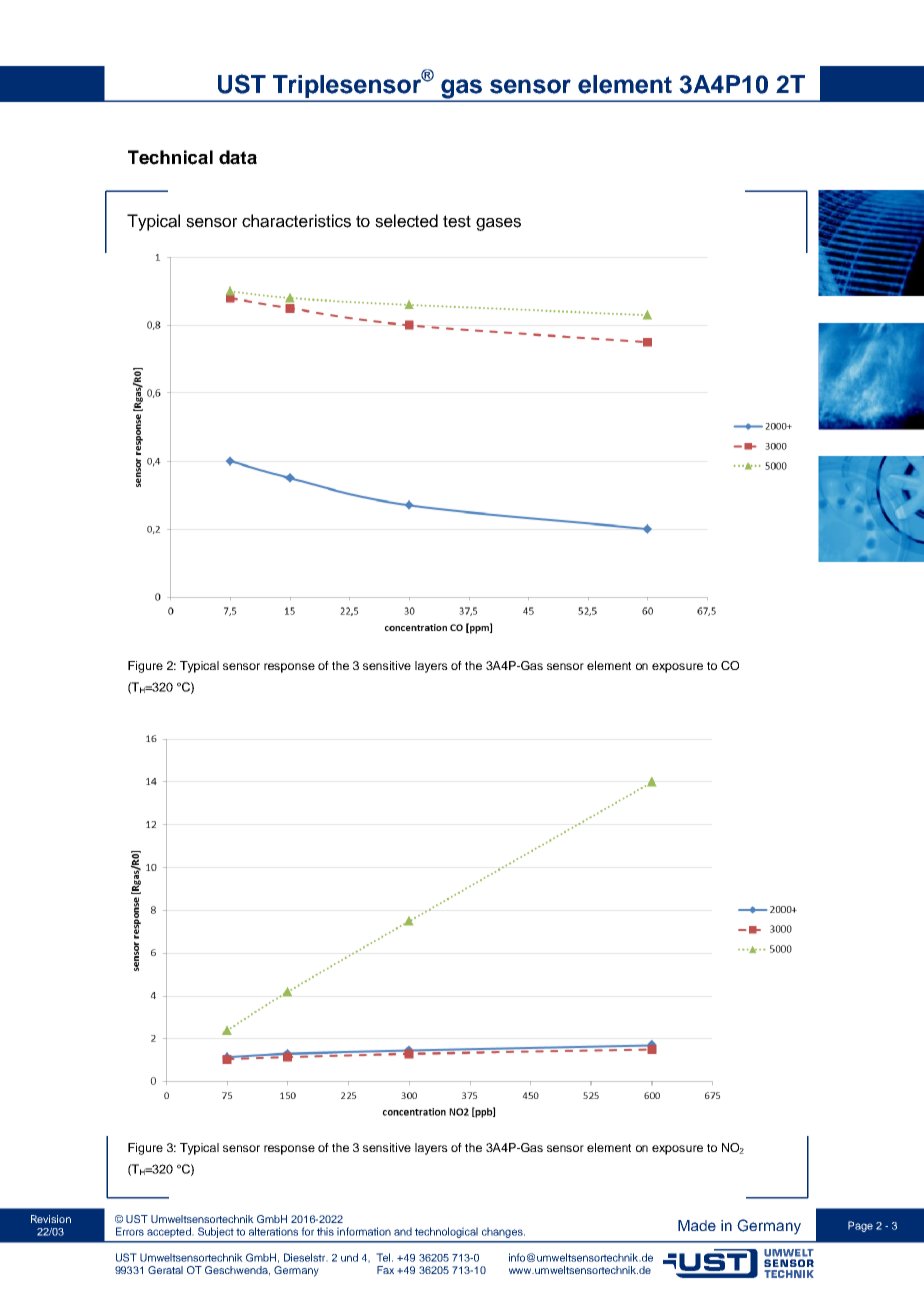 Image resolution: width=924 pixels, height=1308 pixels. What do you see at coordinates (446, 1232) in the document?
I see `technological` at bounding box center [446, 1232].
